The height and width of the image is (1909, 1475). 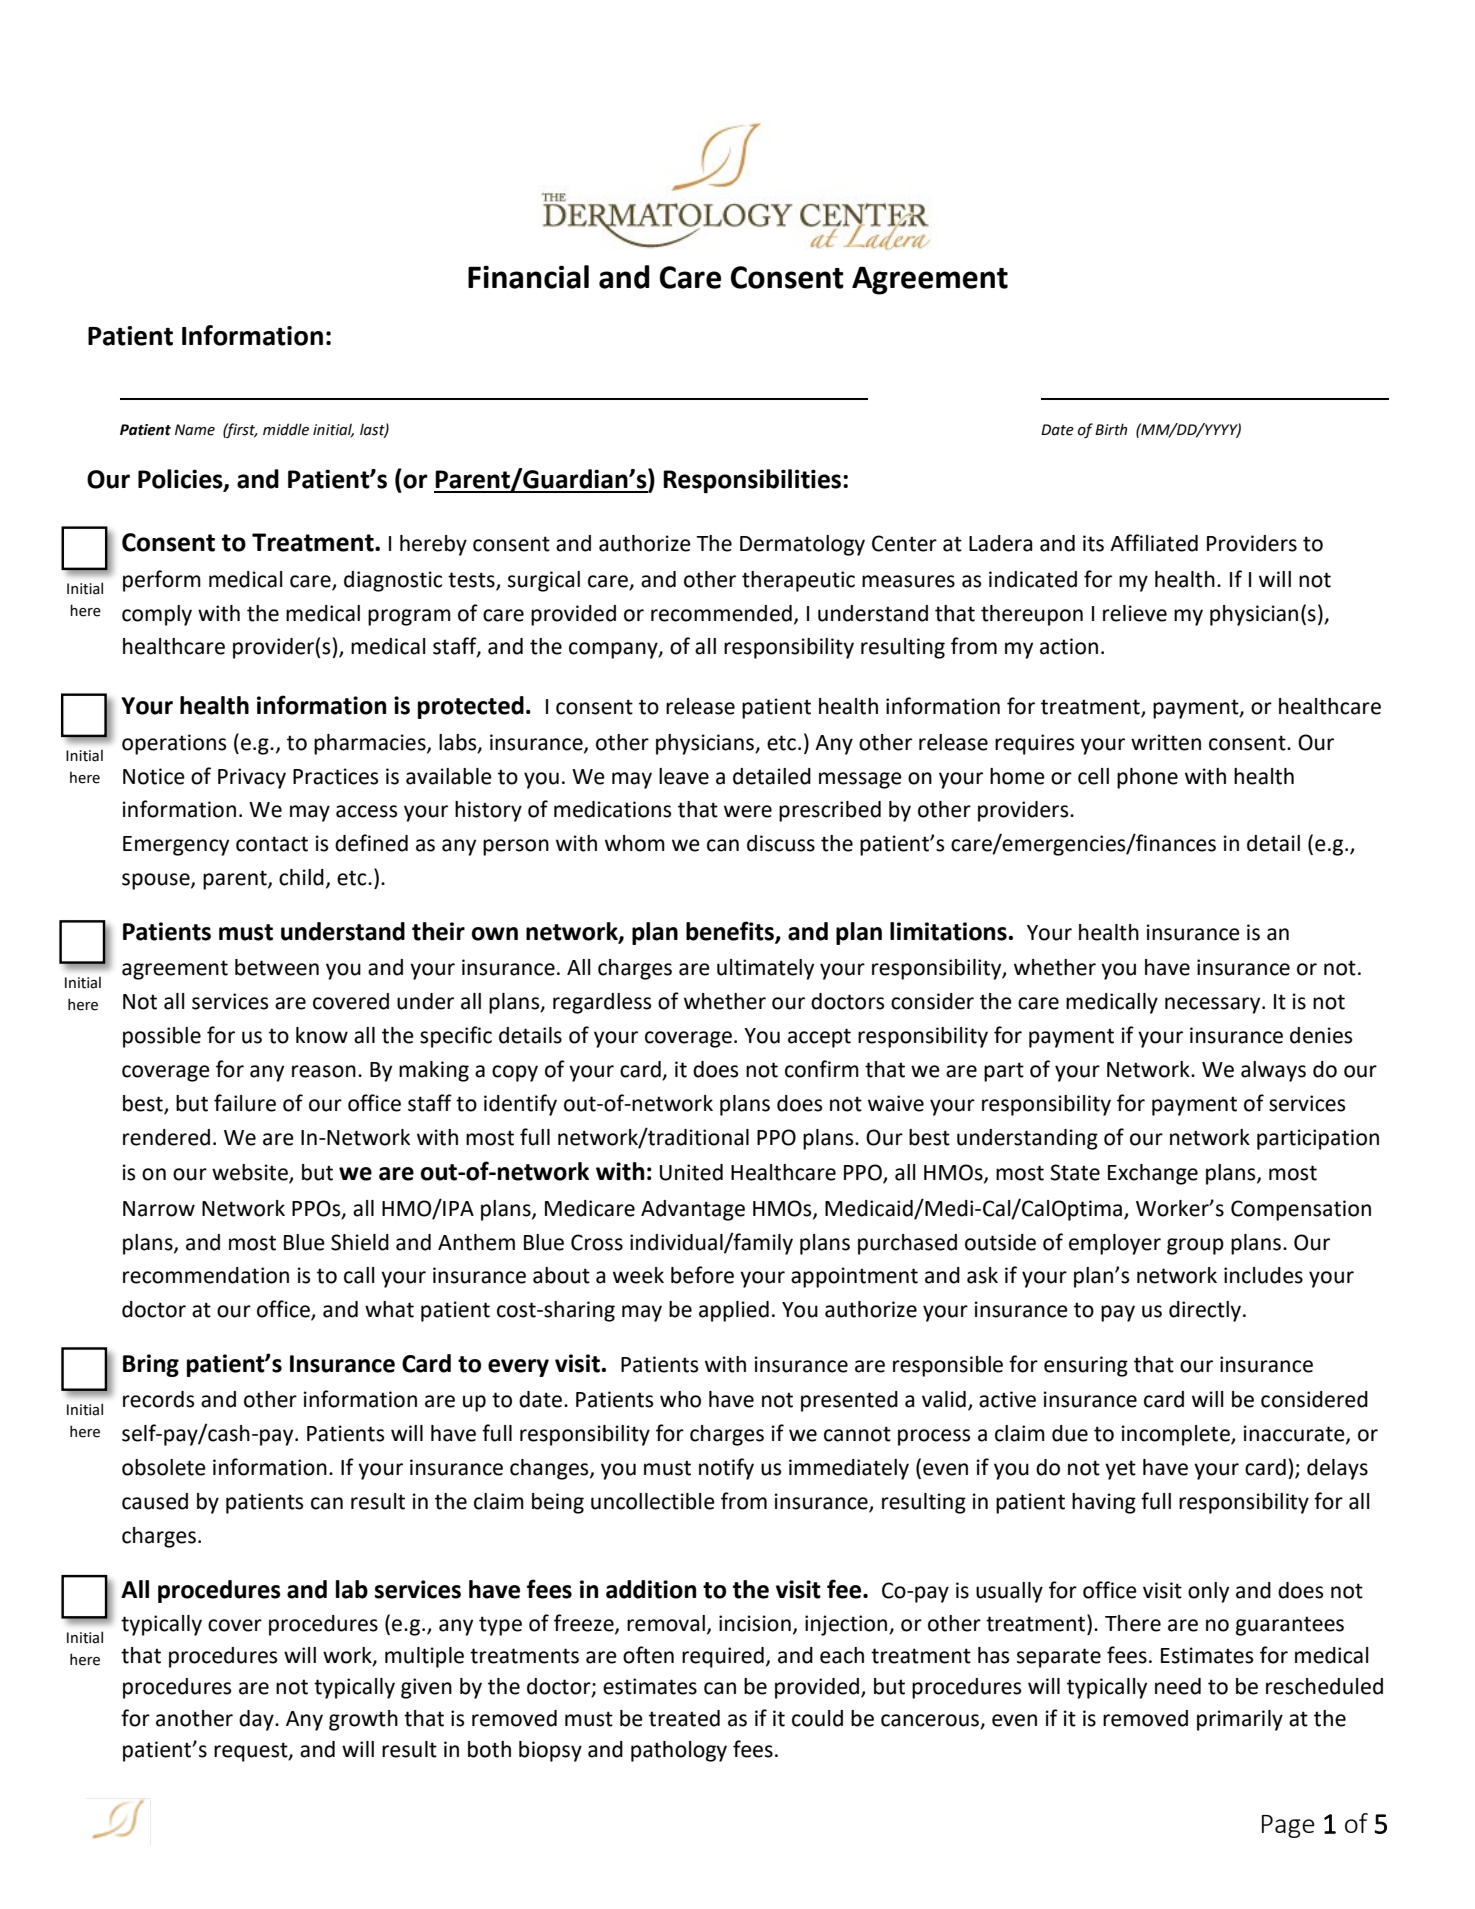 What do you see at coordinates (819, 1038) in the image?
I see `accept` at bounding box center [819, 1038].
